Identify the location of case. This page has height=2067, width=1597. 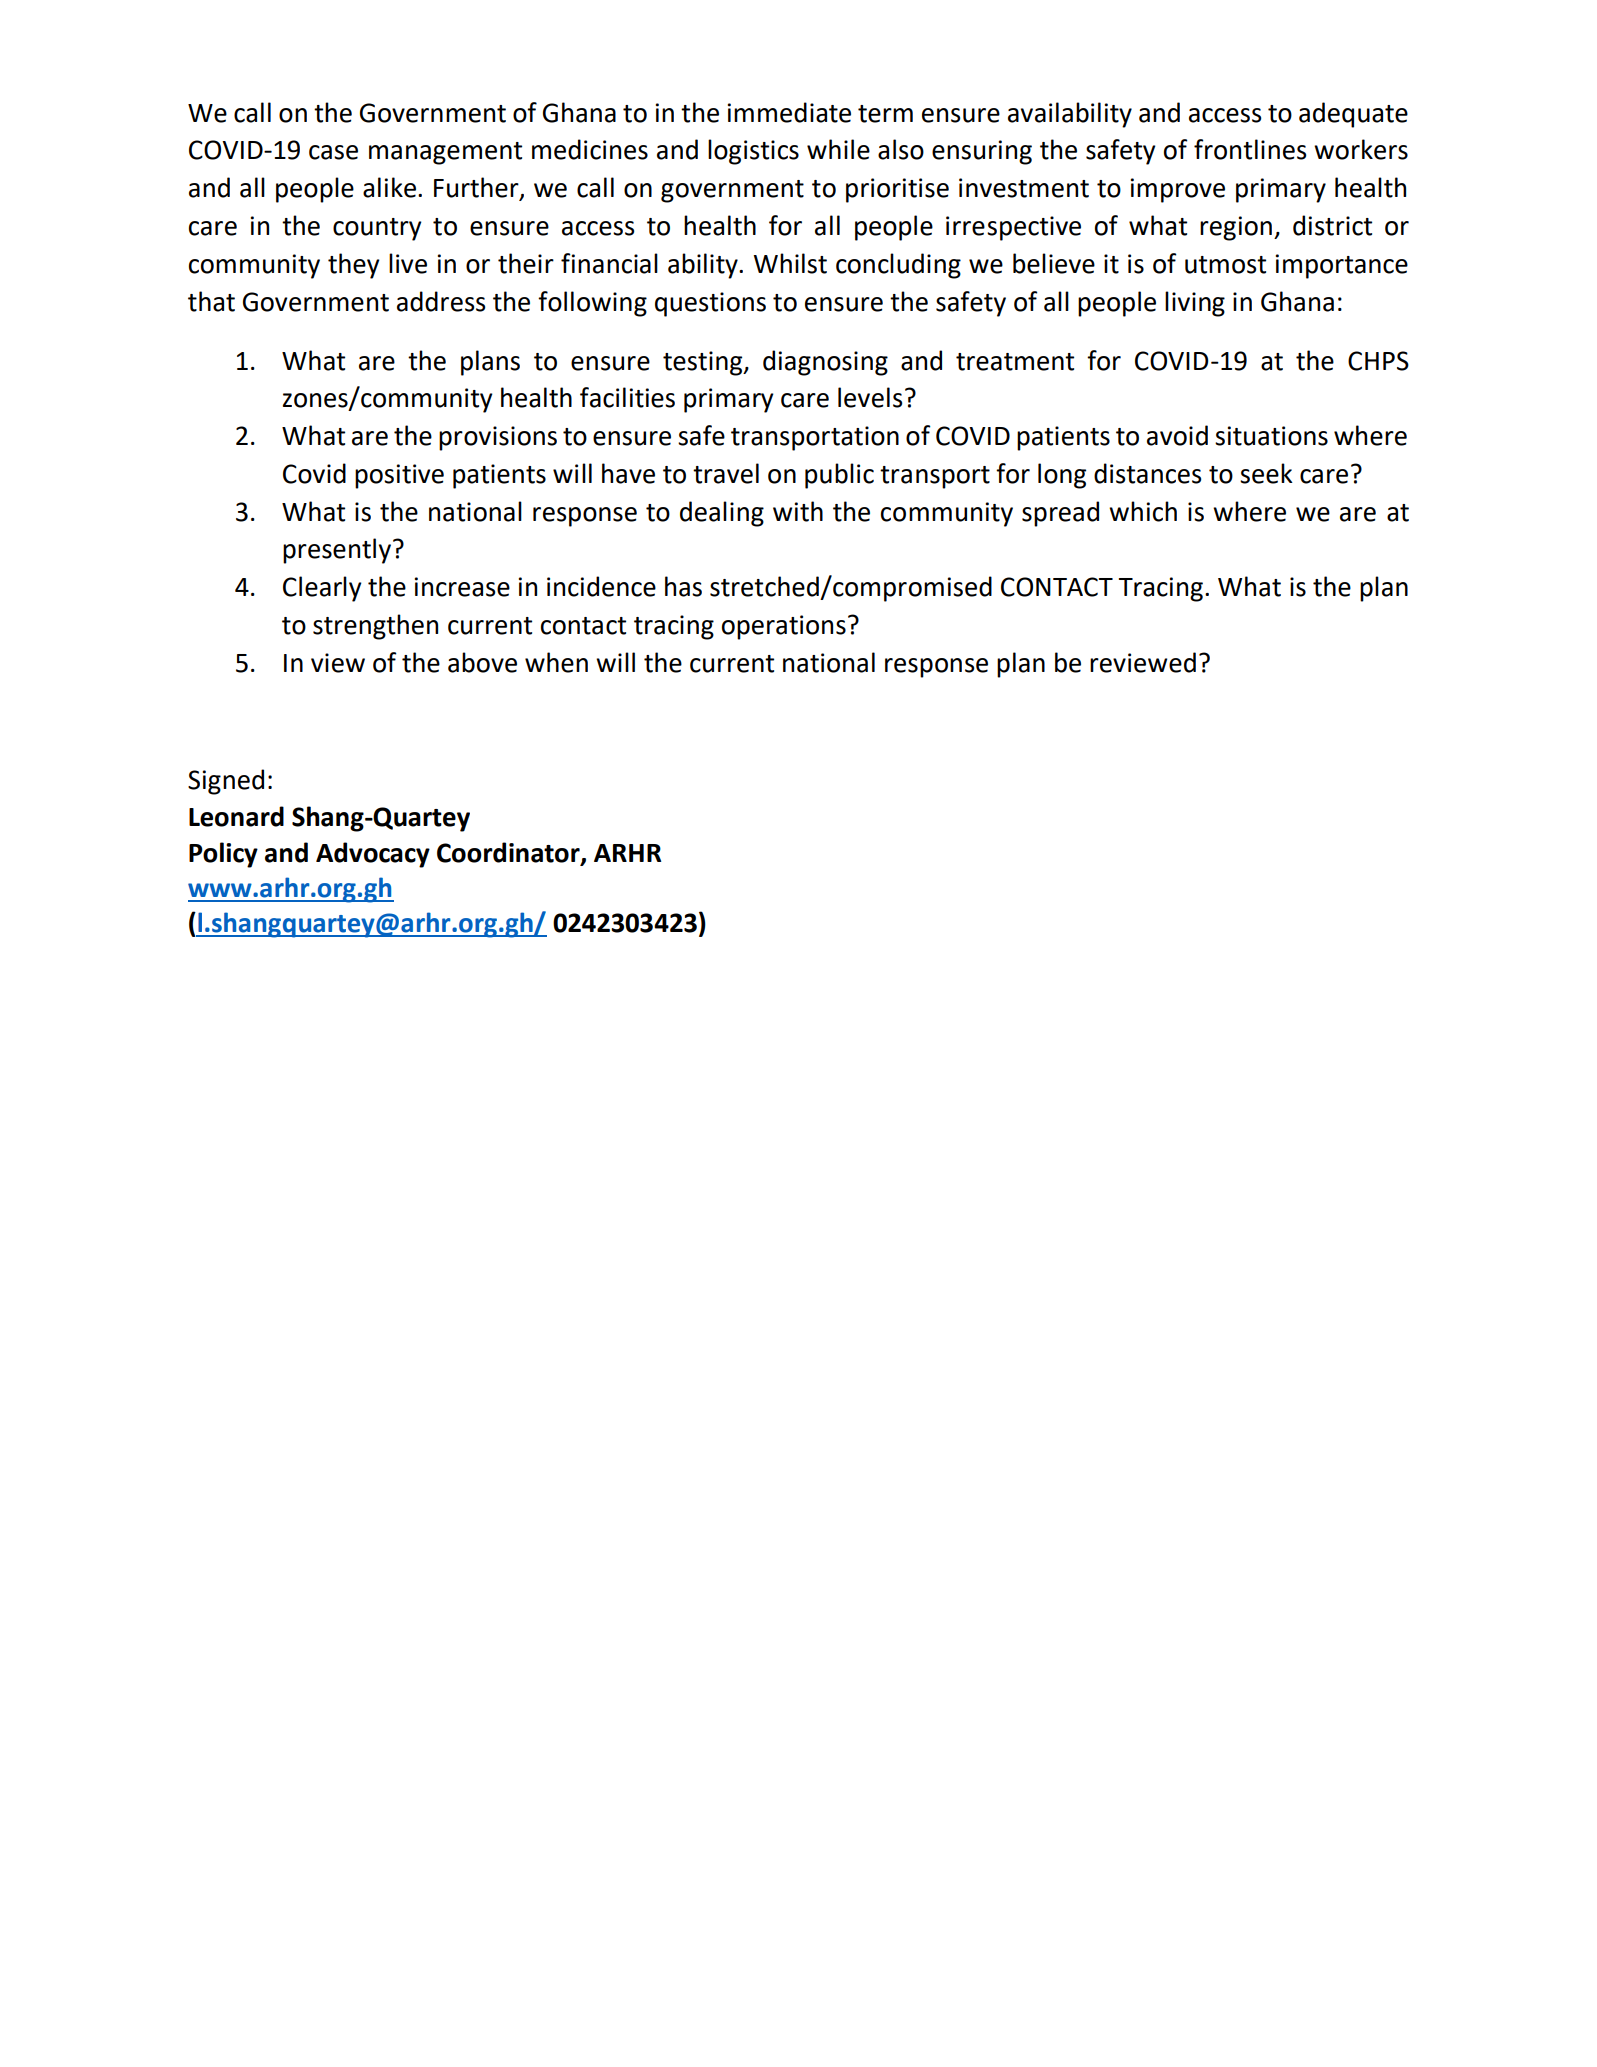
(333, 152).
